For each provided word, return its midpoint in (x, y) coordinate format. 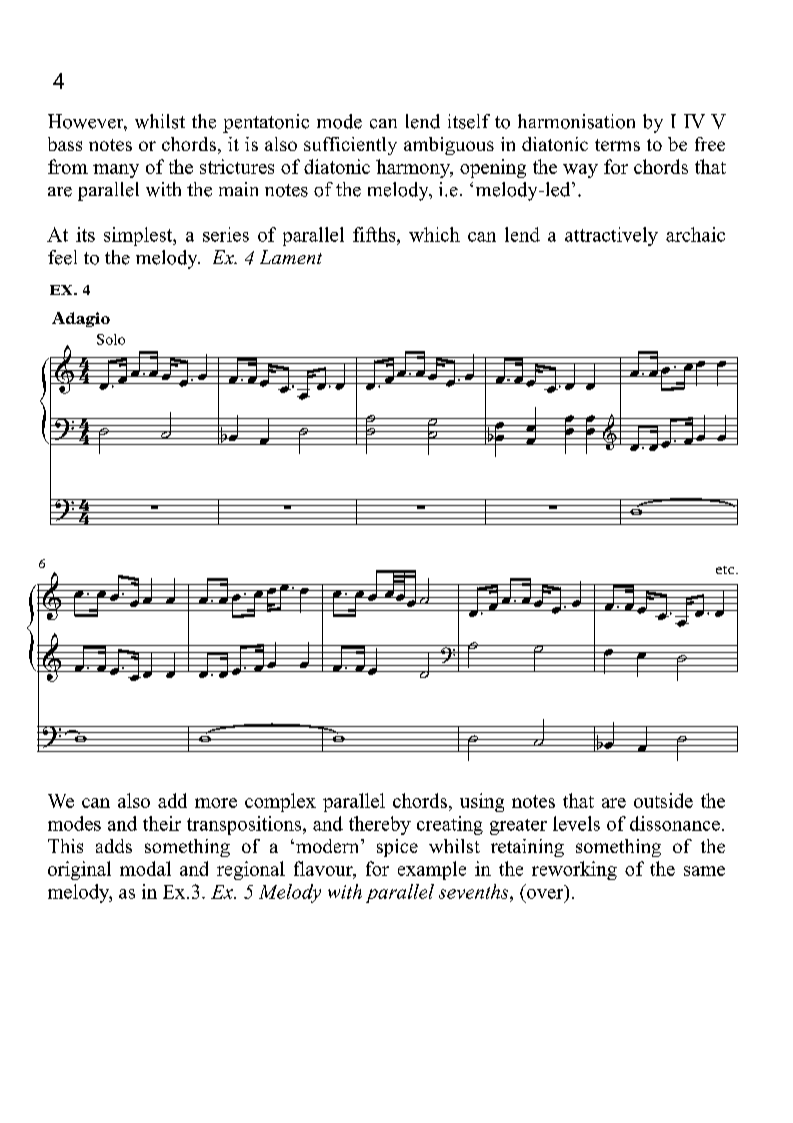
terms (617, 145)
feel (62, 257)
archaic (695, 234)
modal (145, 868)
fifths (375, 234)
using (482, 802)
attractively (611, 236)
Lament (291, 257)
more (216, 803)
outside (663, 800)
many (116, 171)
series (226, 234)
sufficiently (350, 146)
